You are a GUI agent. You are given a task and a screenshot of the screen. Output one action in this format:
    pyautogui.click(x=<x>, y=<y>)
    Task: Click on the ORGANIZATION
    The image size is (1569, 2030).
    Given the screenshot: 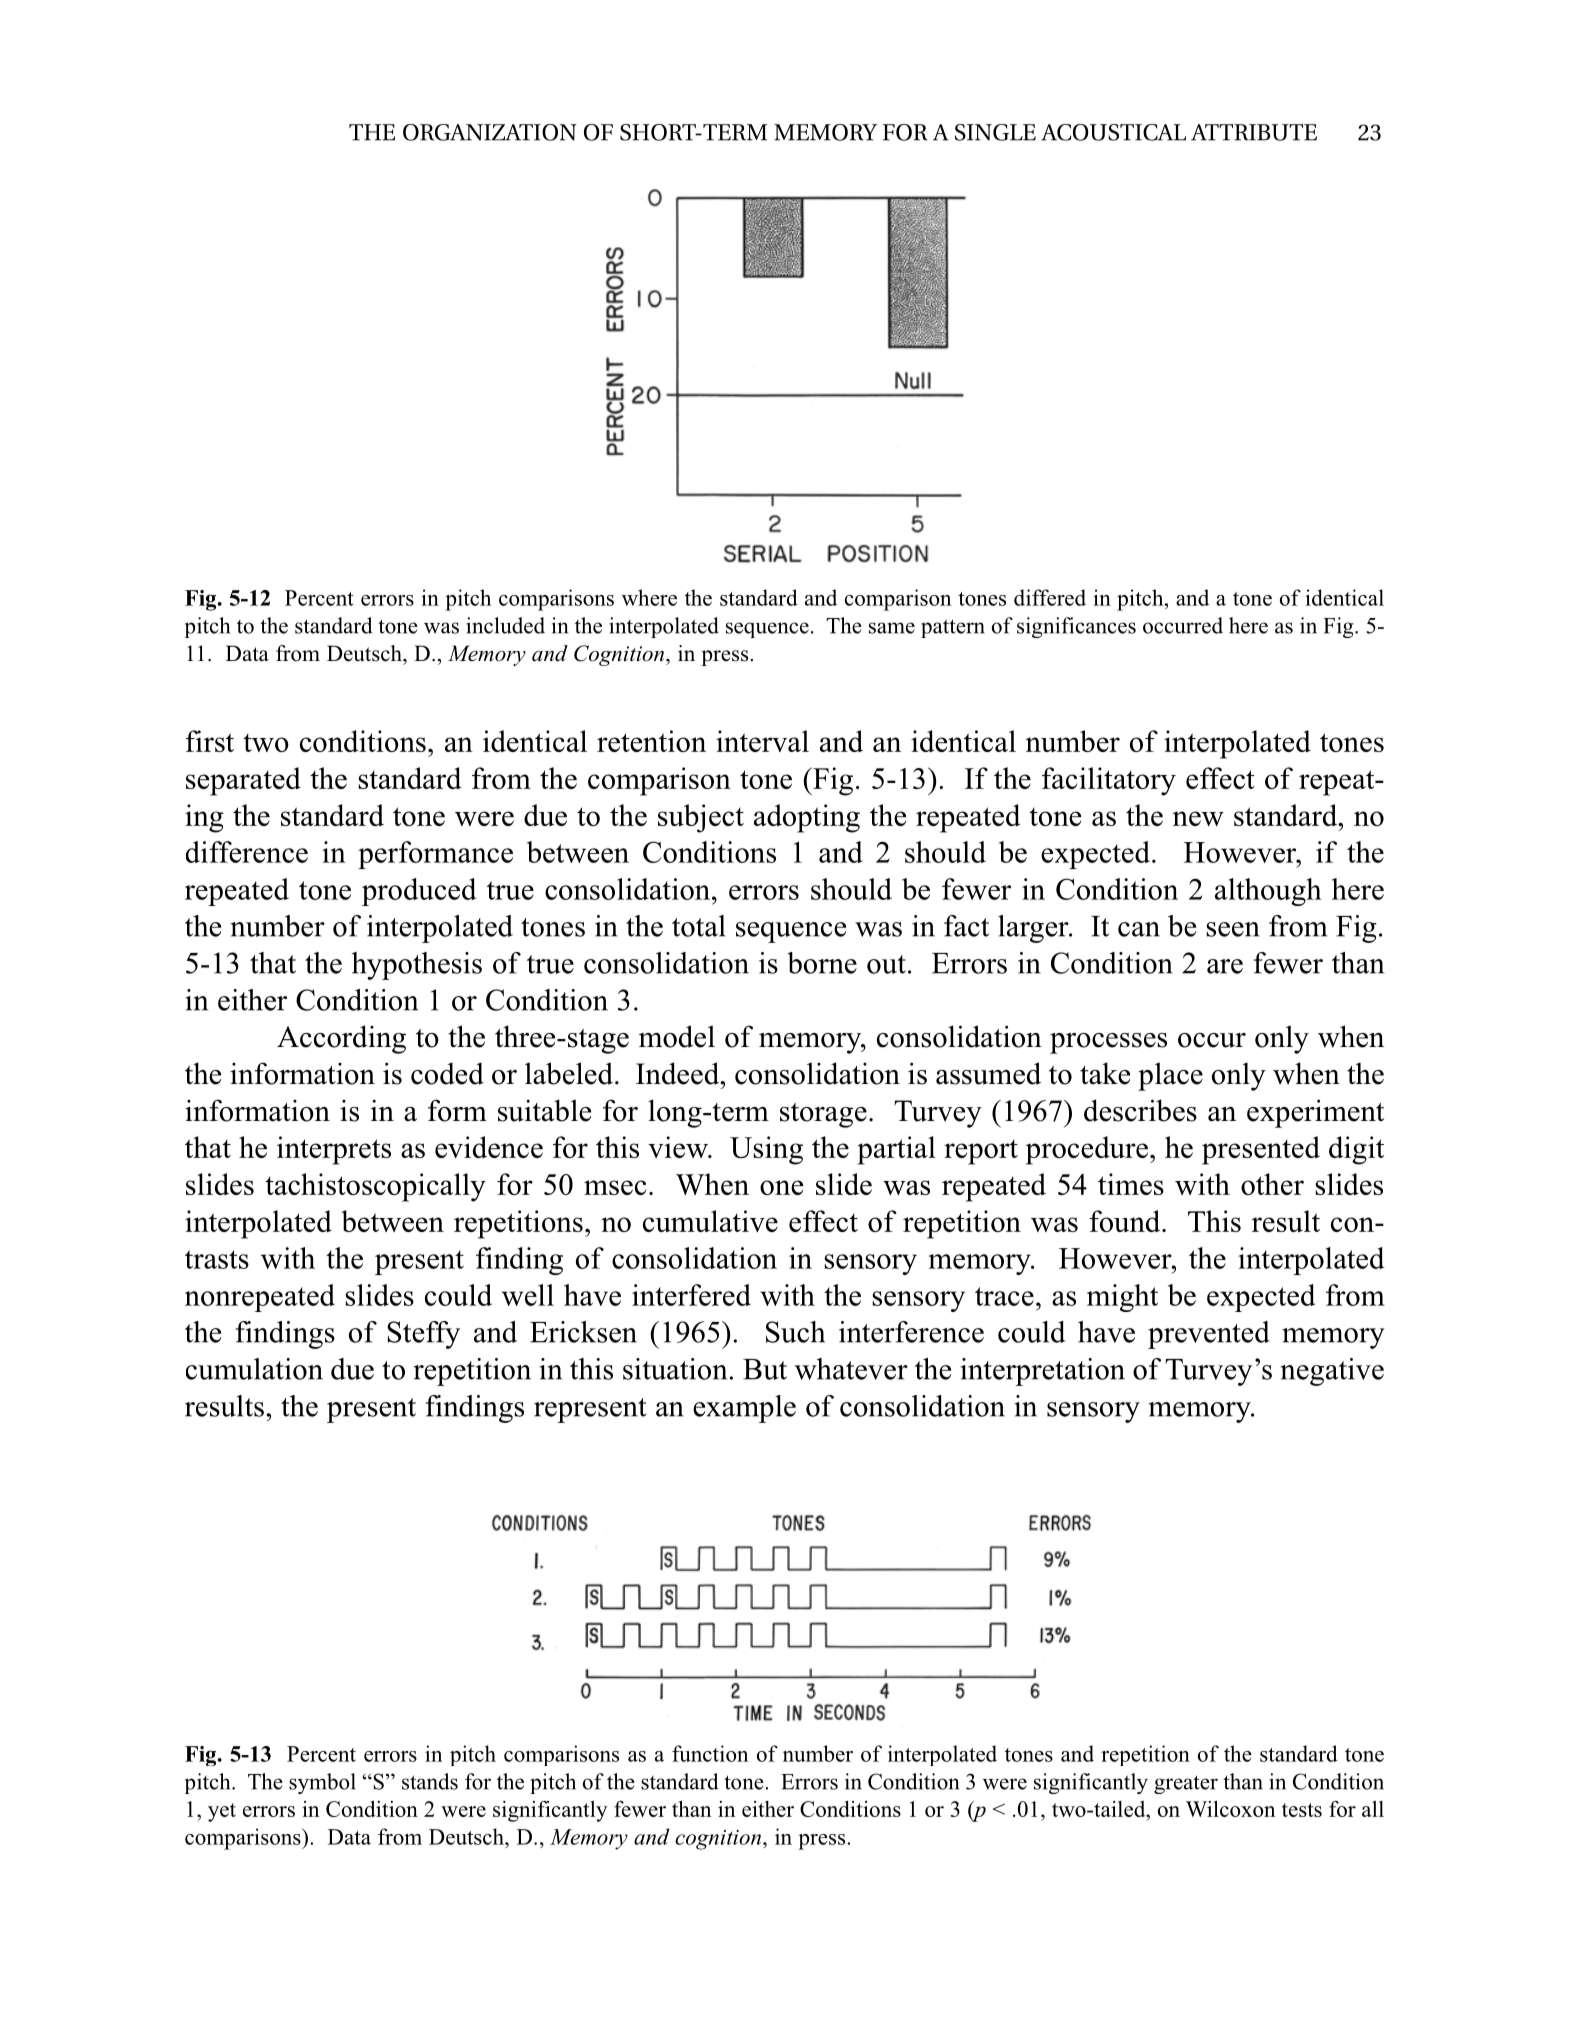 What is the action you would take?
    pyautogui.click(x=490, y=132)
